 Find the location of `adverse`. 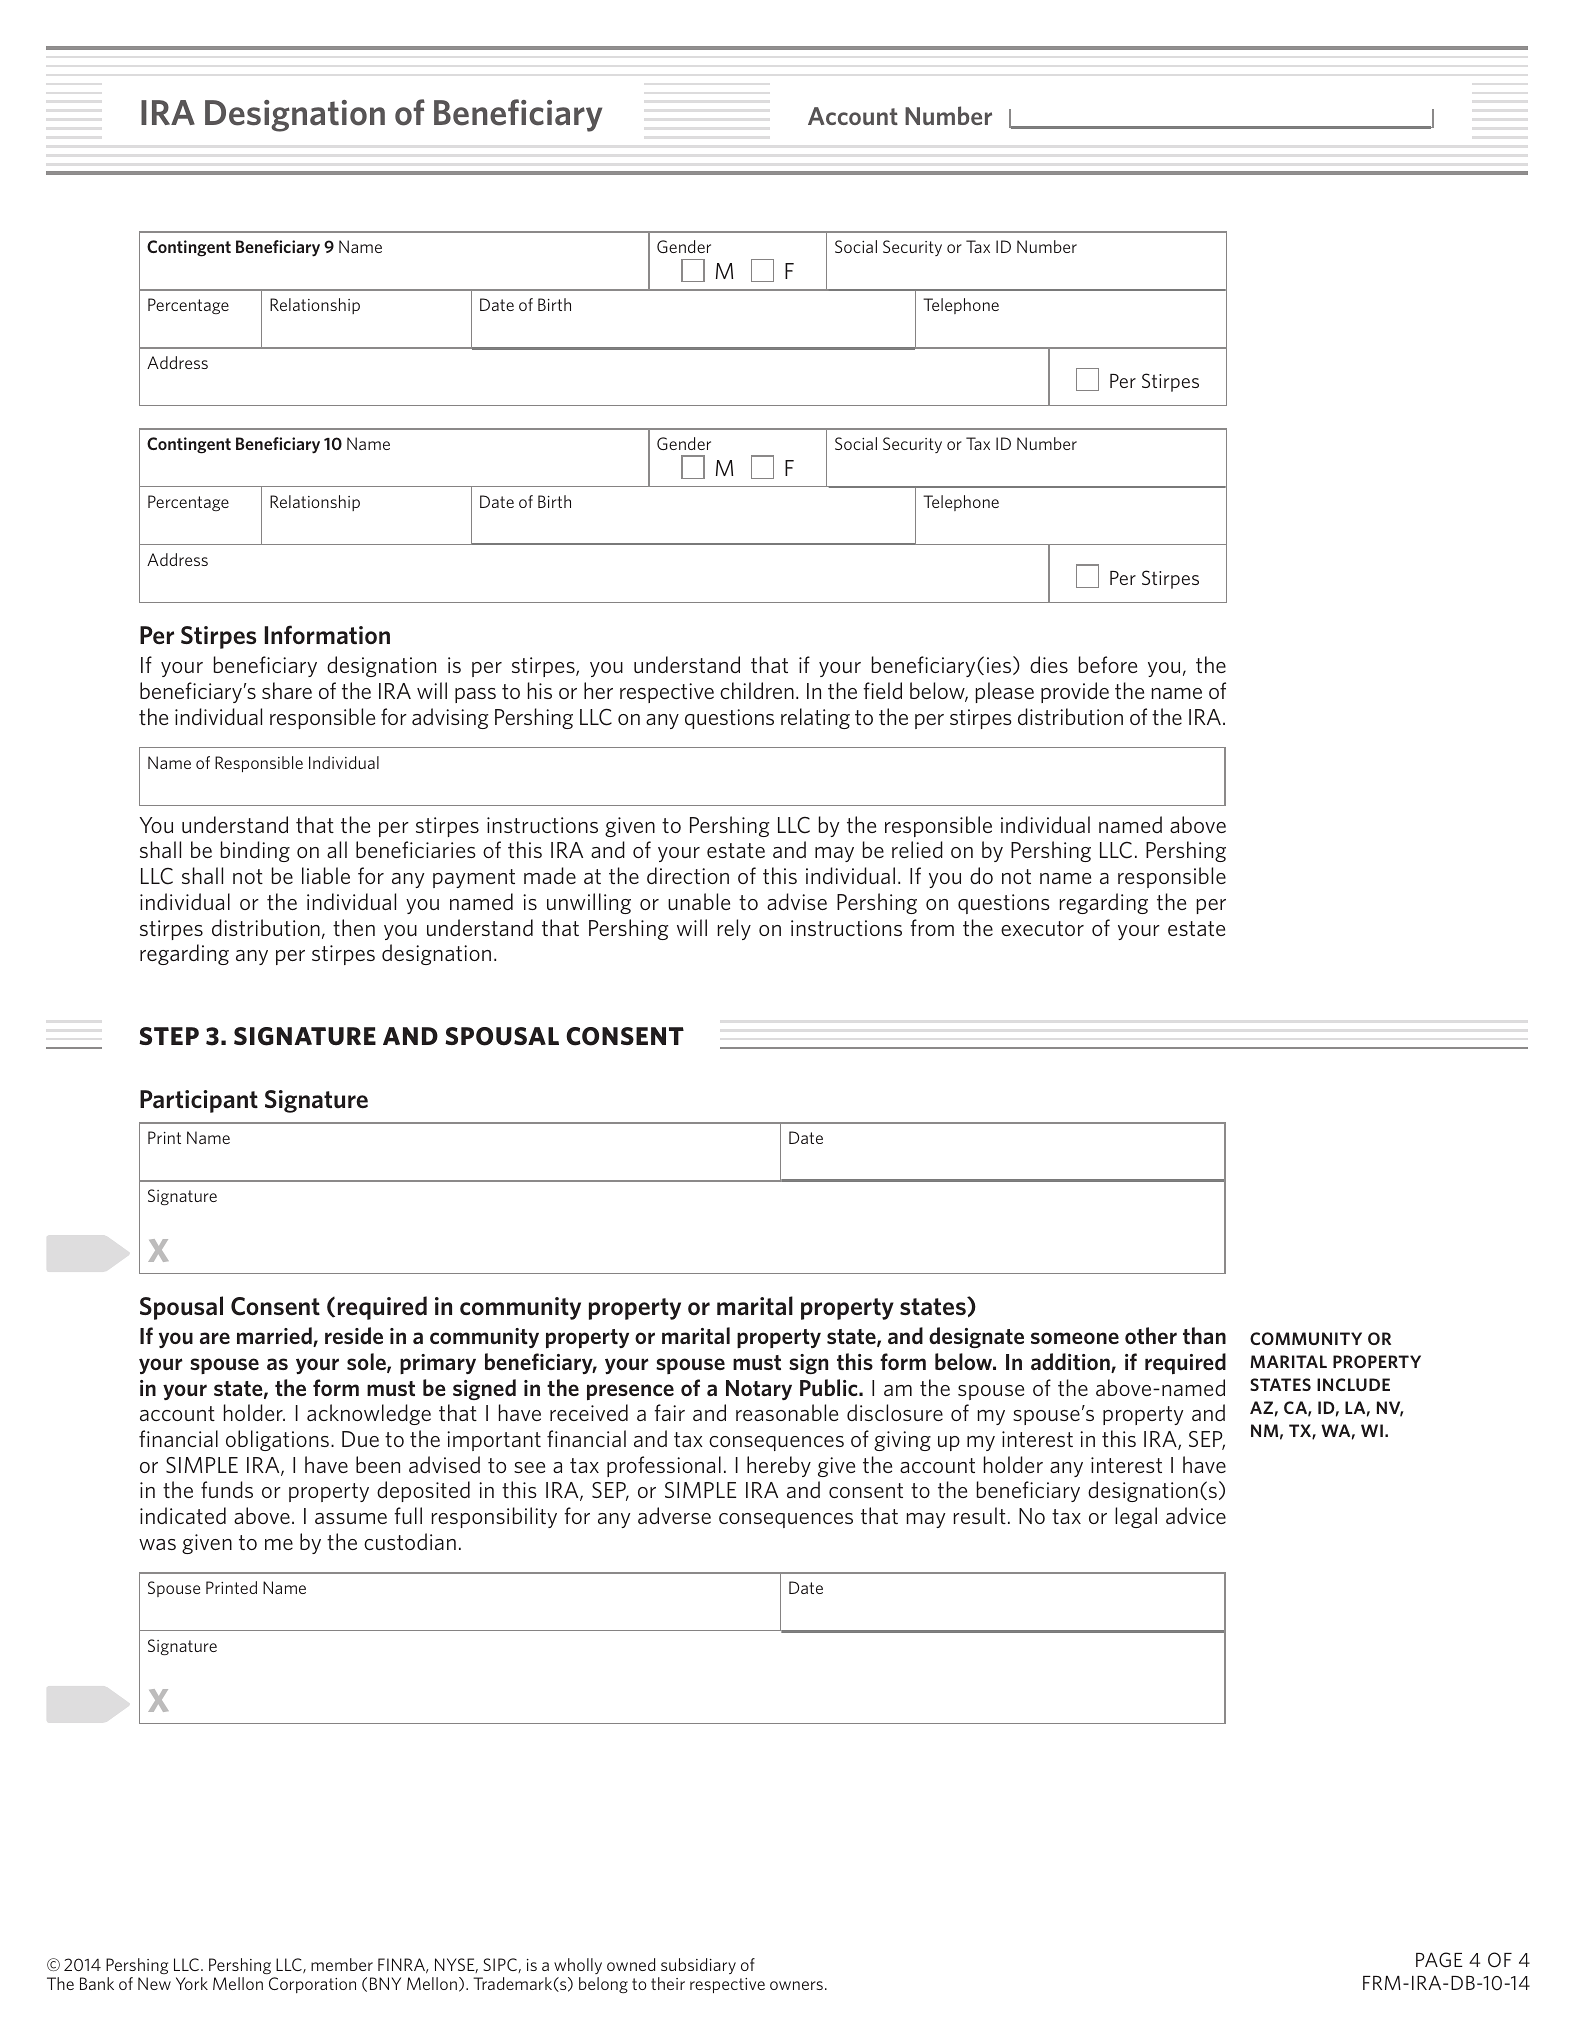

adverse is located at coordinates (674, 1515).
